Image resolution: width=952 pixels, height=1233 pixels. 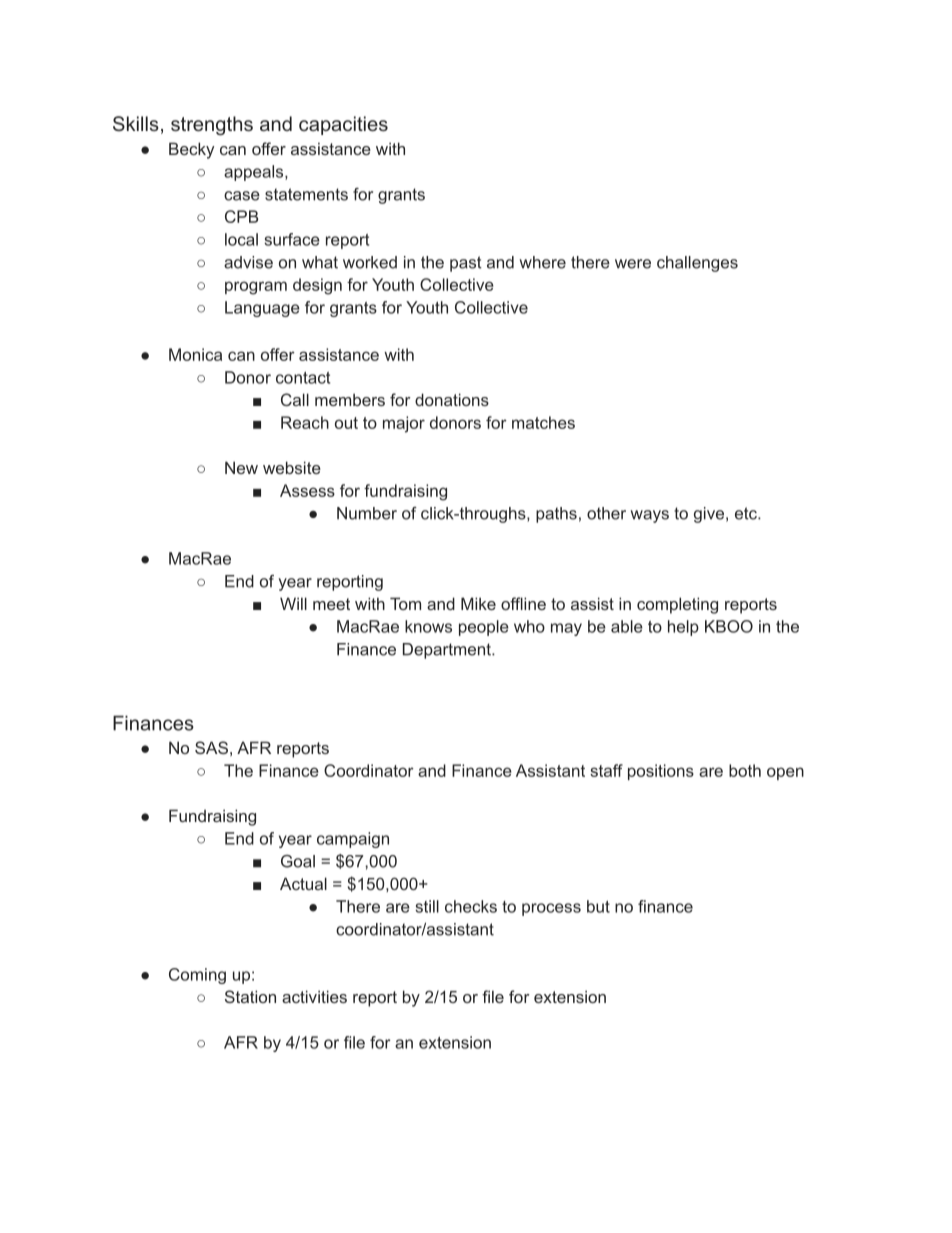 I want to click on Coming, so click(x=197, y=976).
